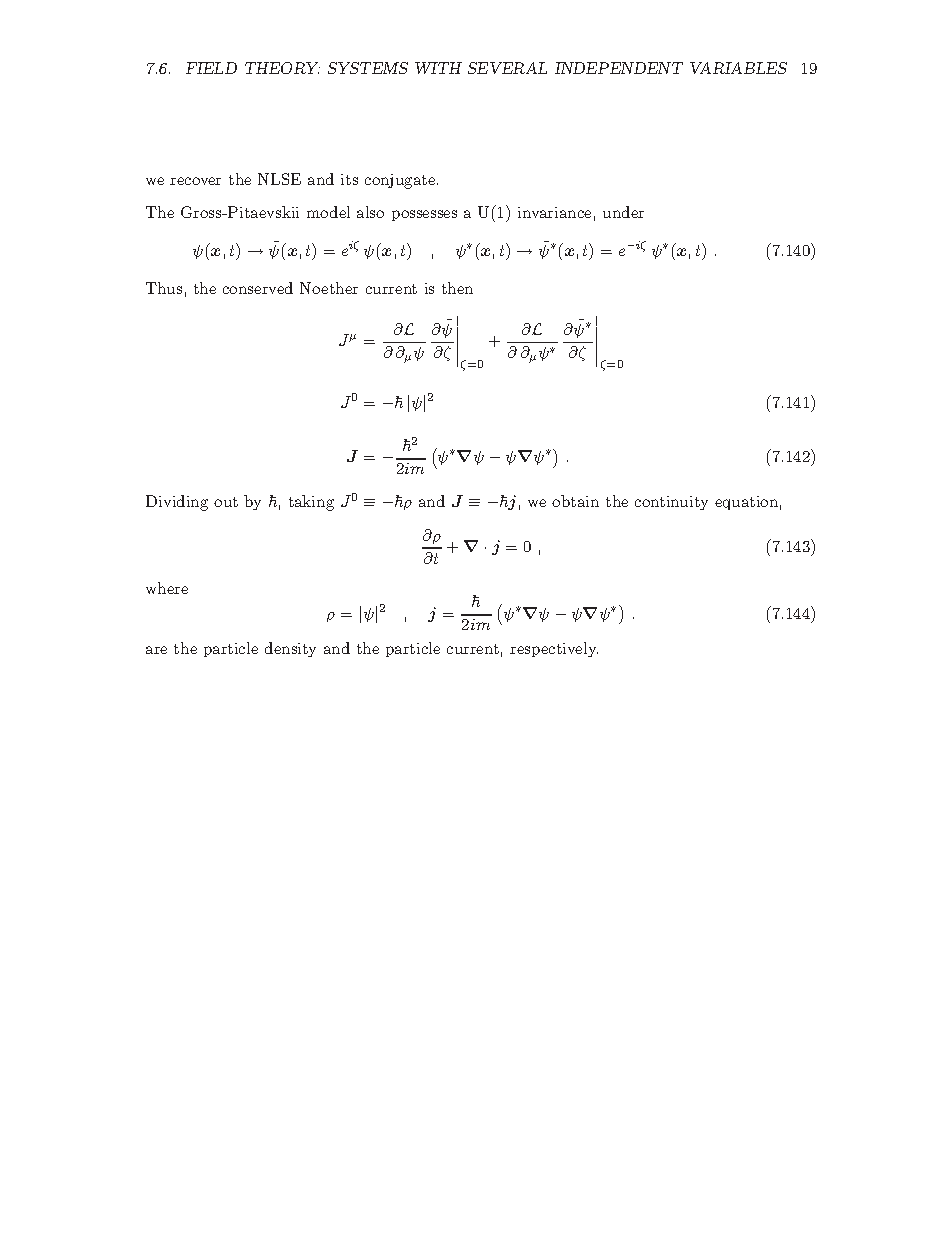  What do you see at coordinates (619, 68) in the screenshot?
I see `INDEPENDENT` at bounding box center [619, 68].
